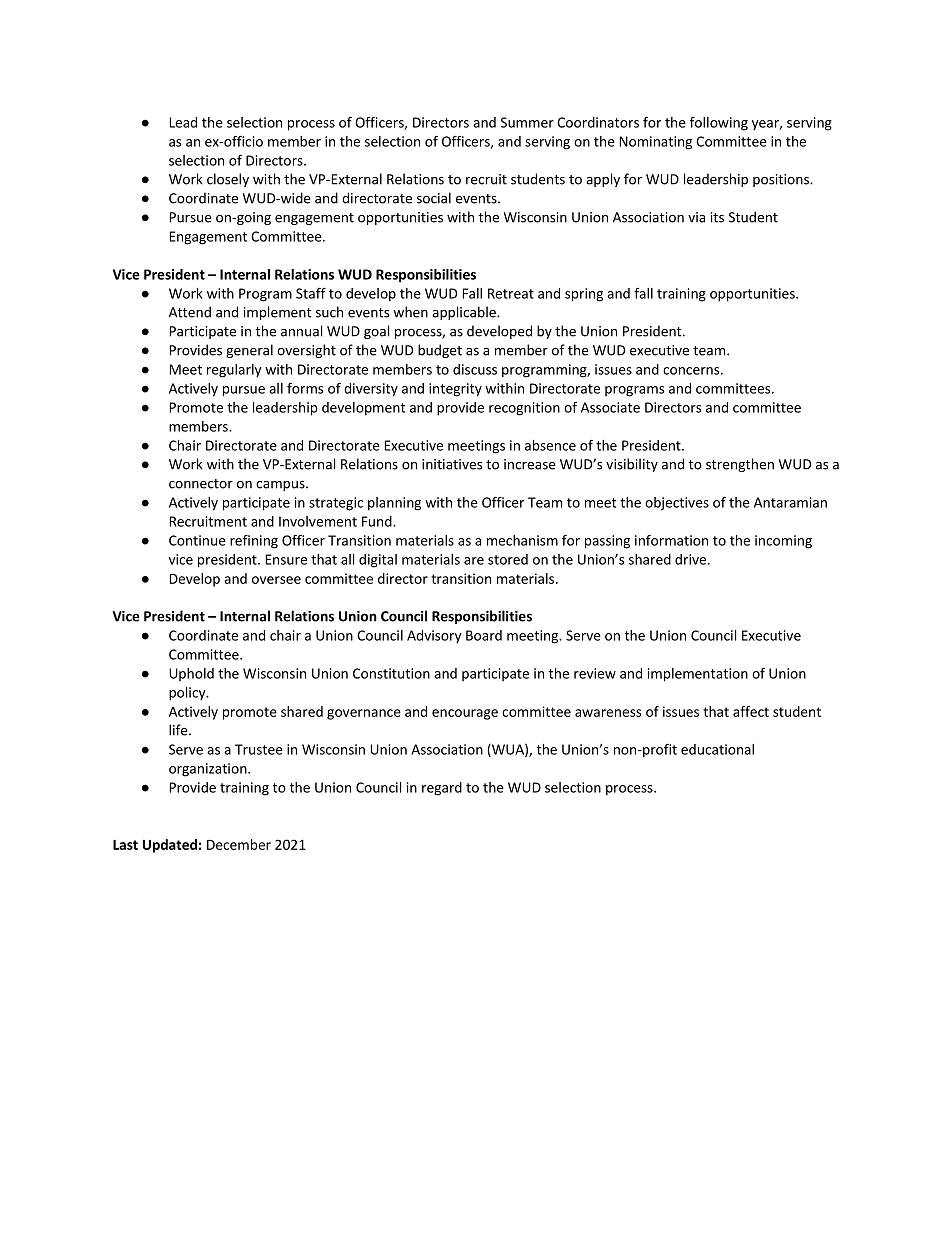 Image resolution: width=952 pixels, height=1233 pixels. What do you see at coordinates (201, 484) in the page?
I see `connector` at bounding box center [201, 484].
